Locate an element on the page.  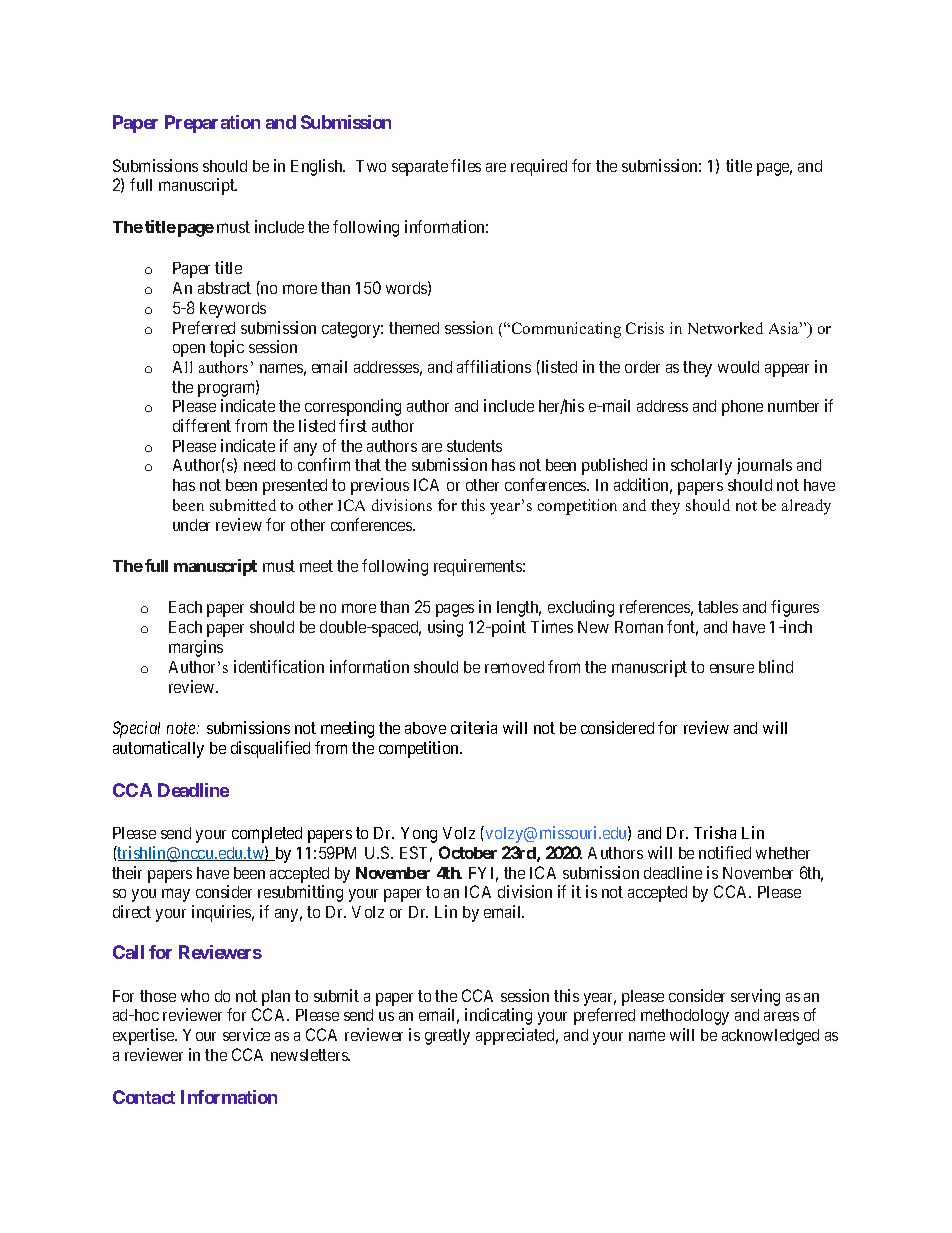
acknowledged is located at coordinates (770, 1037).
